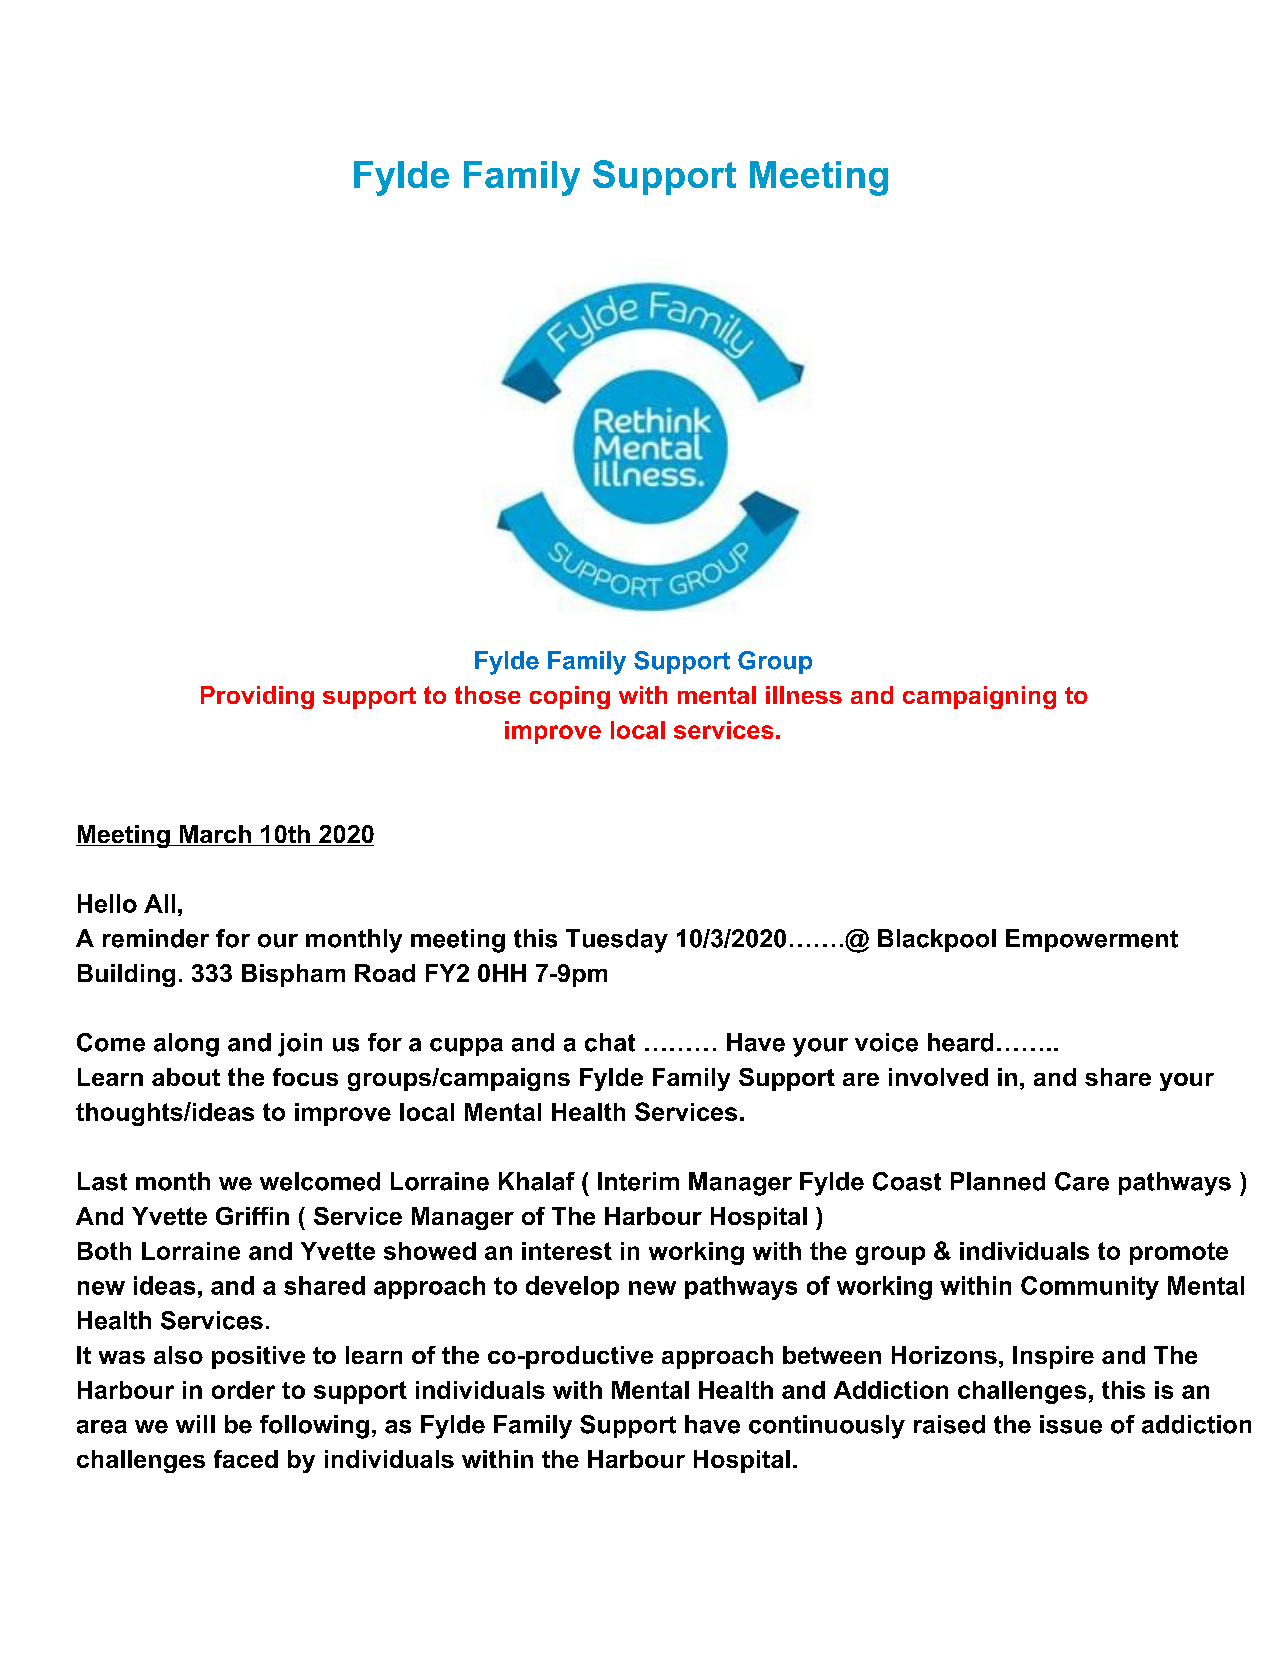  What do you see at coordinates (1082, 1181) in the page?
I see `Care` at bounding box center [1082, 1181].
